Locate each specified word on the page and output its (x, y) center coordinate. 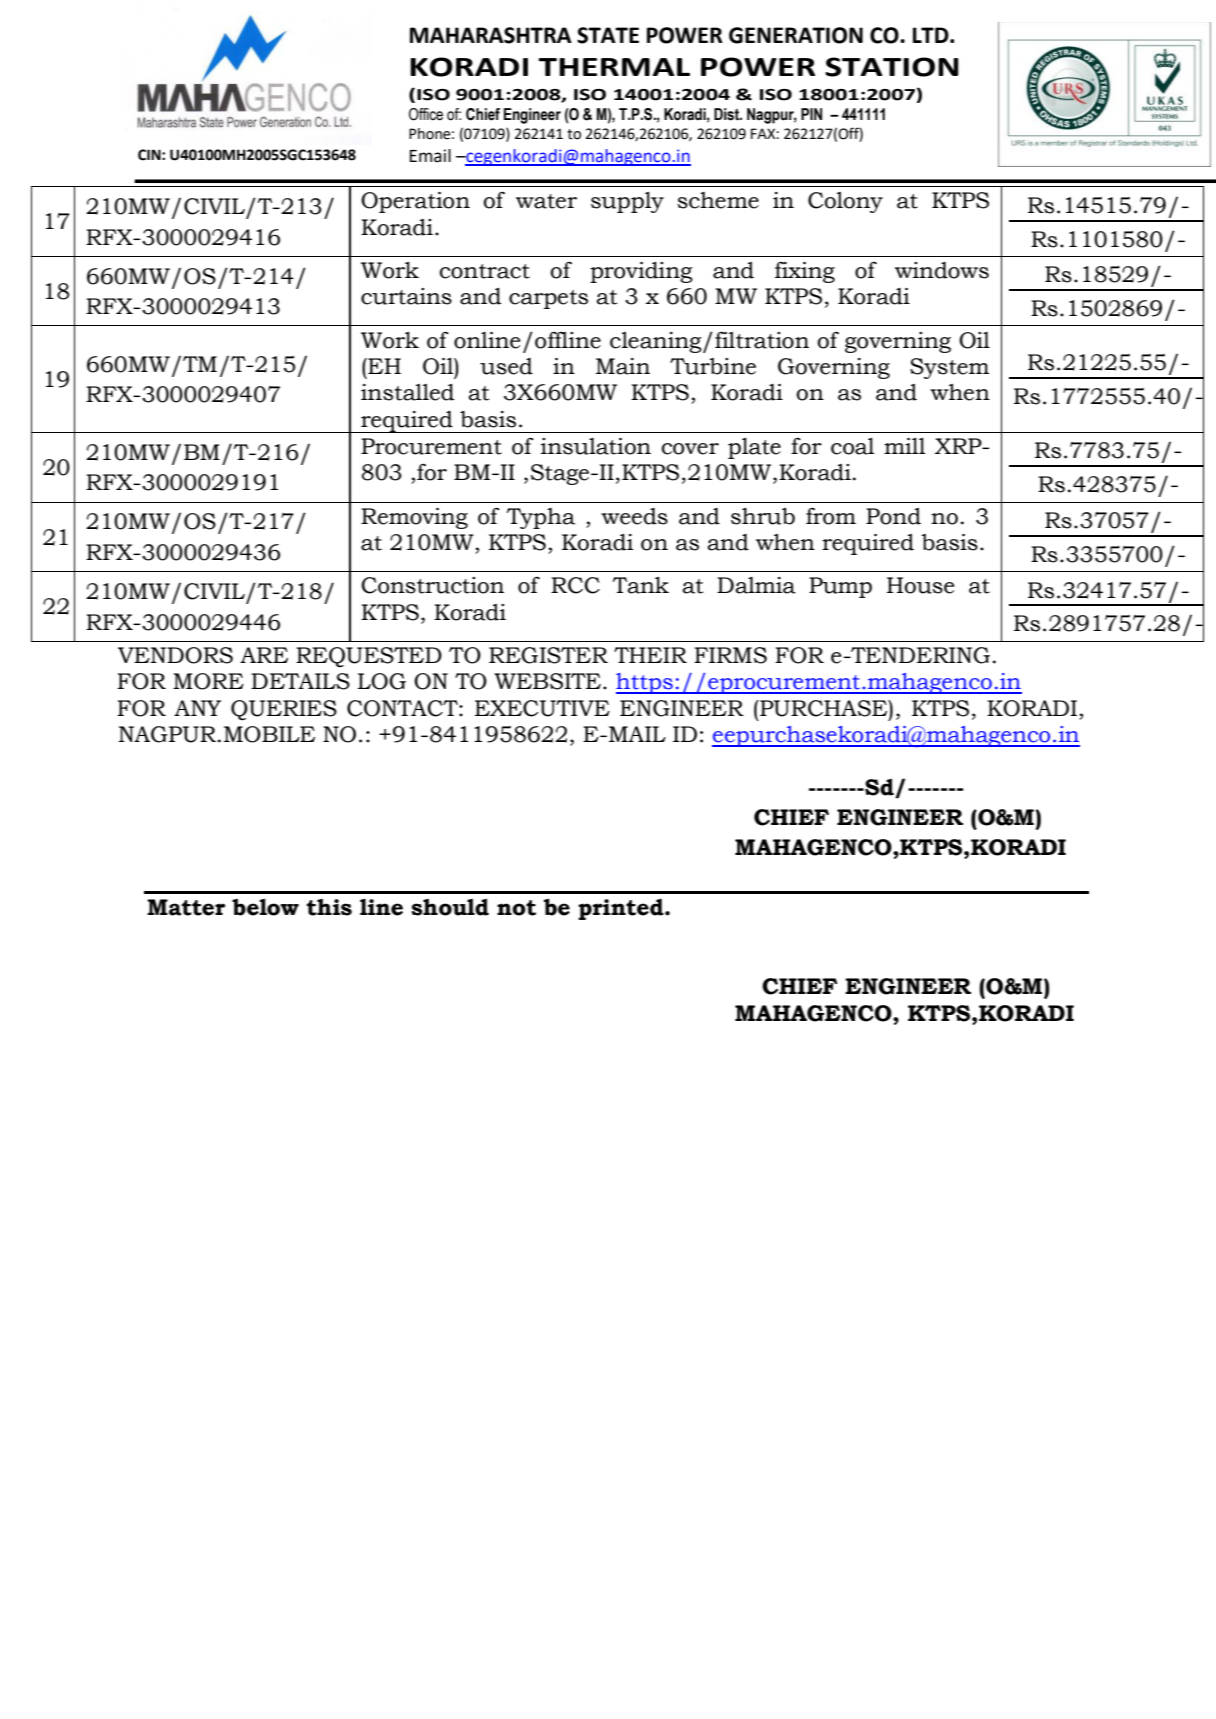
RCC (575, 585)
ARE (264, 655)
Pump (840, 587)
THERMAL (614, 67)
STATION (892, 67)
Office (426, 114)
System (949, 368)
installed (407, 392)
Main (623, 366)
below (265, 907)
